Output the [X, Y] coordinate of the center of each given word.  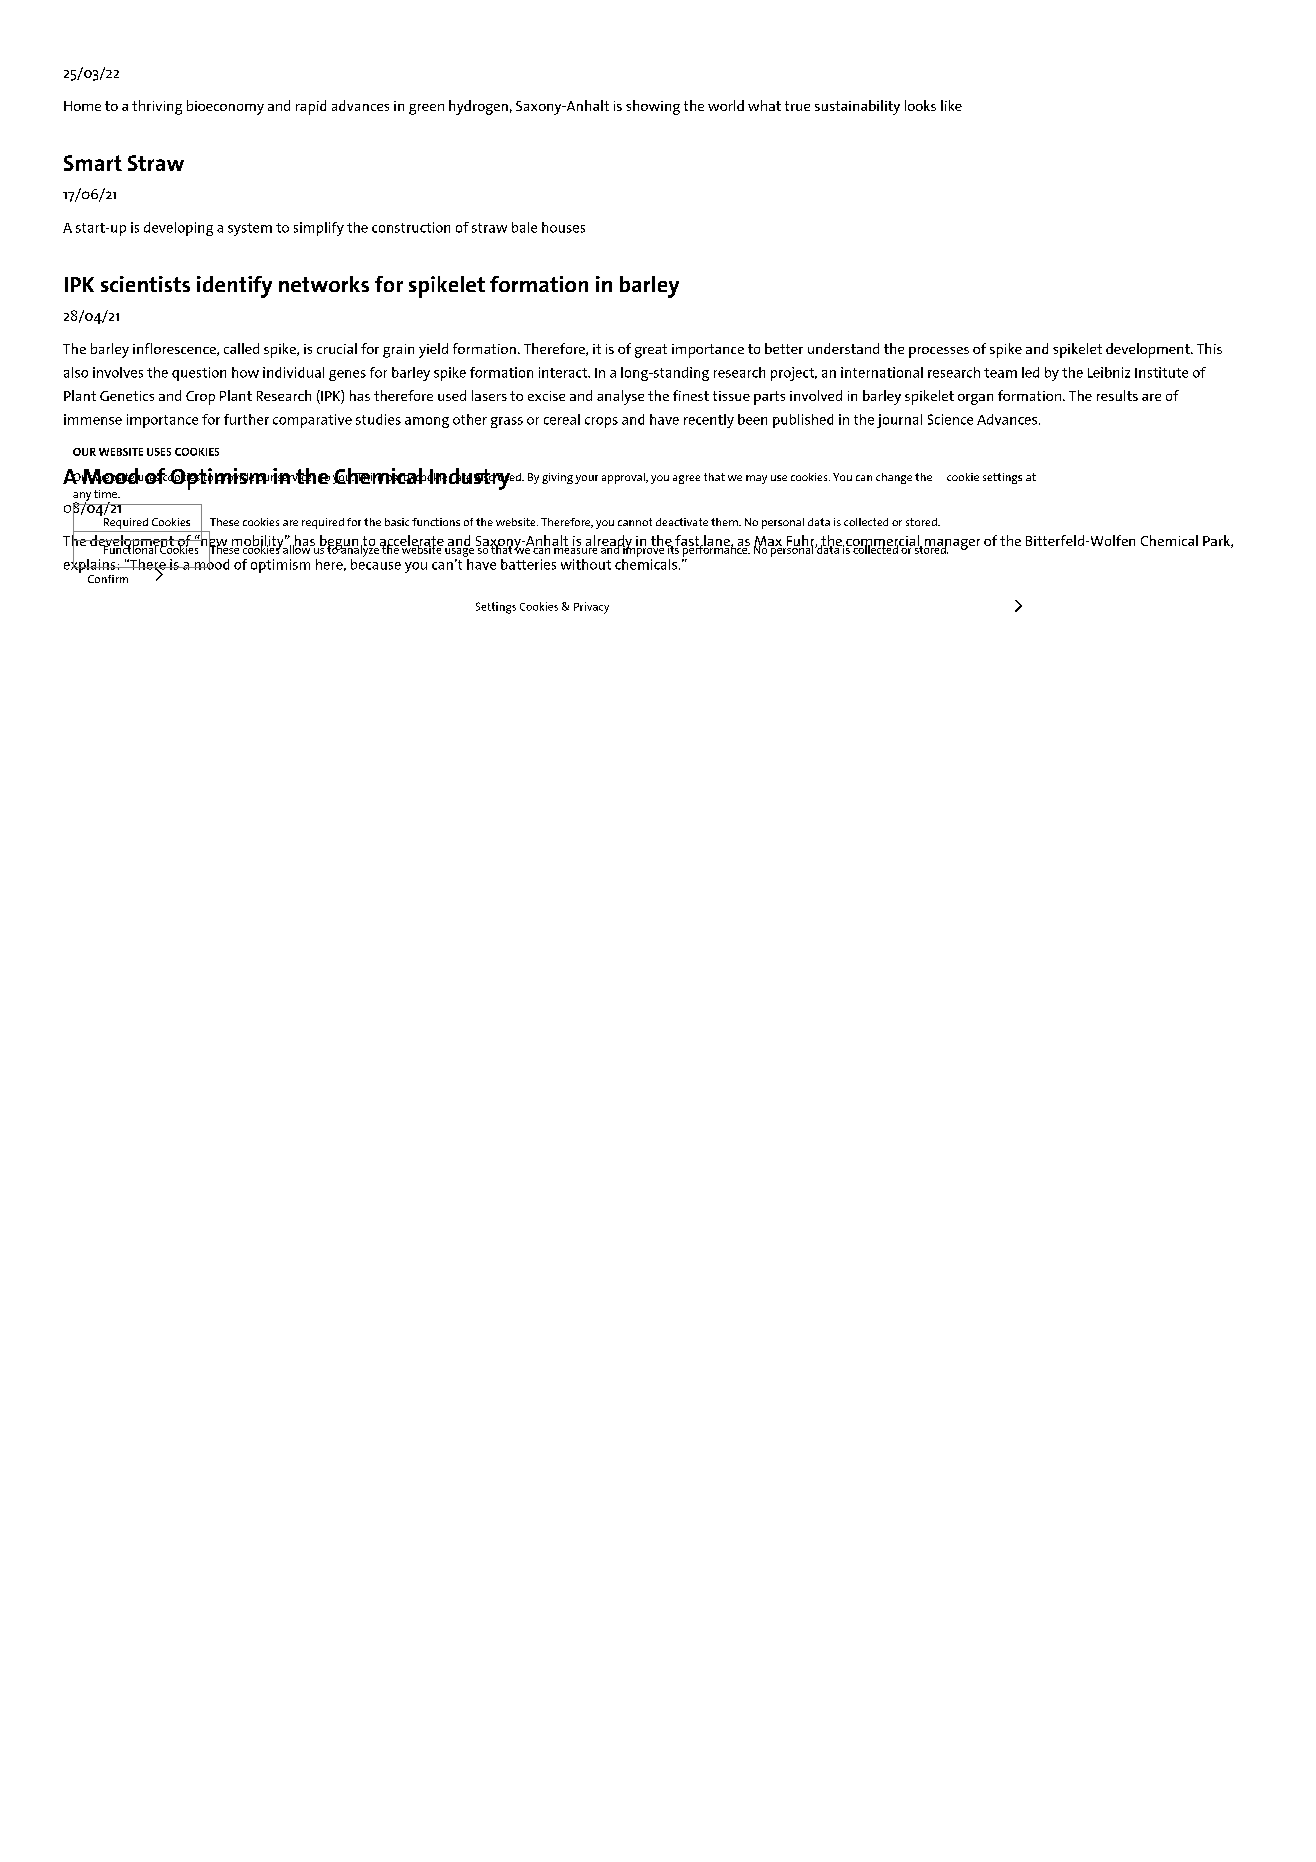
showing [653, 107]
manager [951, 545]
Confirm [108, 579]
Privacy [591, 608]
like [951, 105]
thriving [157, 107]
